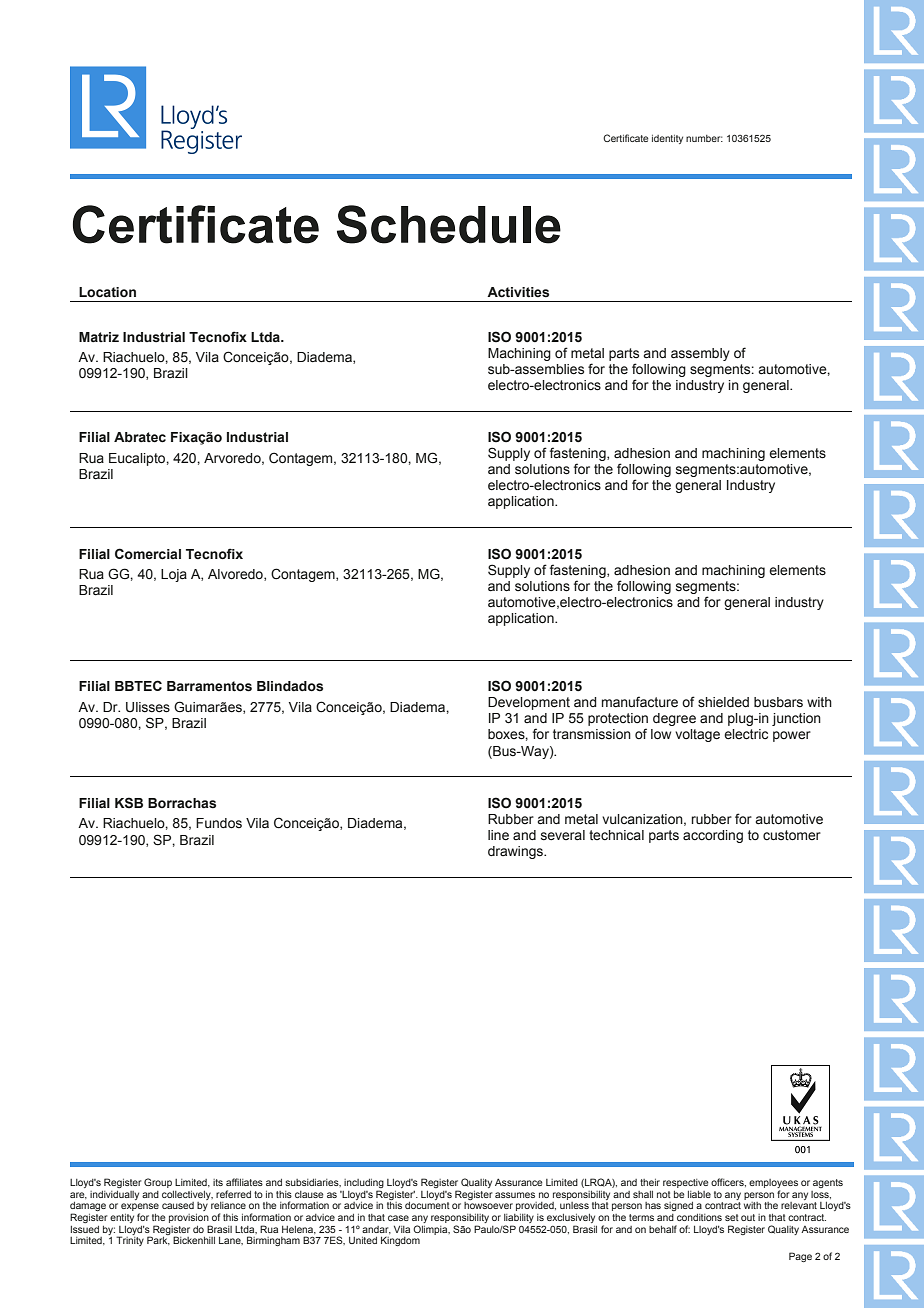 This document has height=1308, width=924. What do you see at coordinates (189, 1218) in the document?
I see `provision` at bounding box center [189, 1218].
